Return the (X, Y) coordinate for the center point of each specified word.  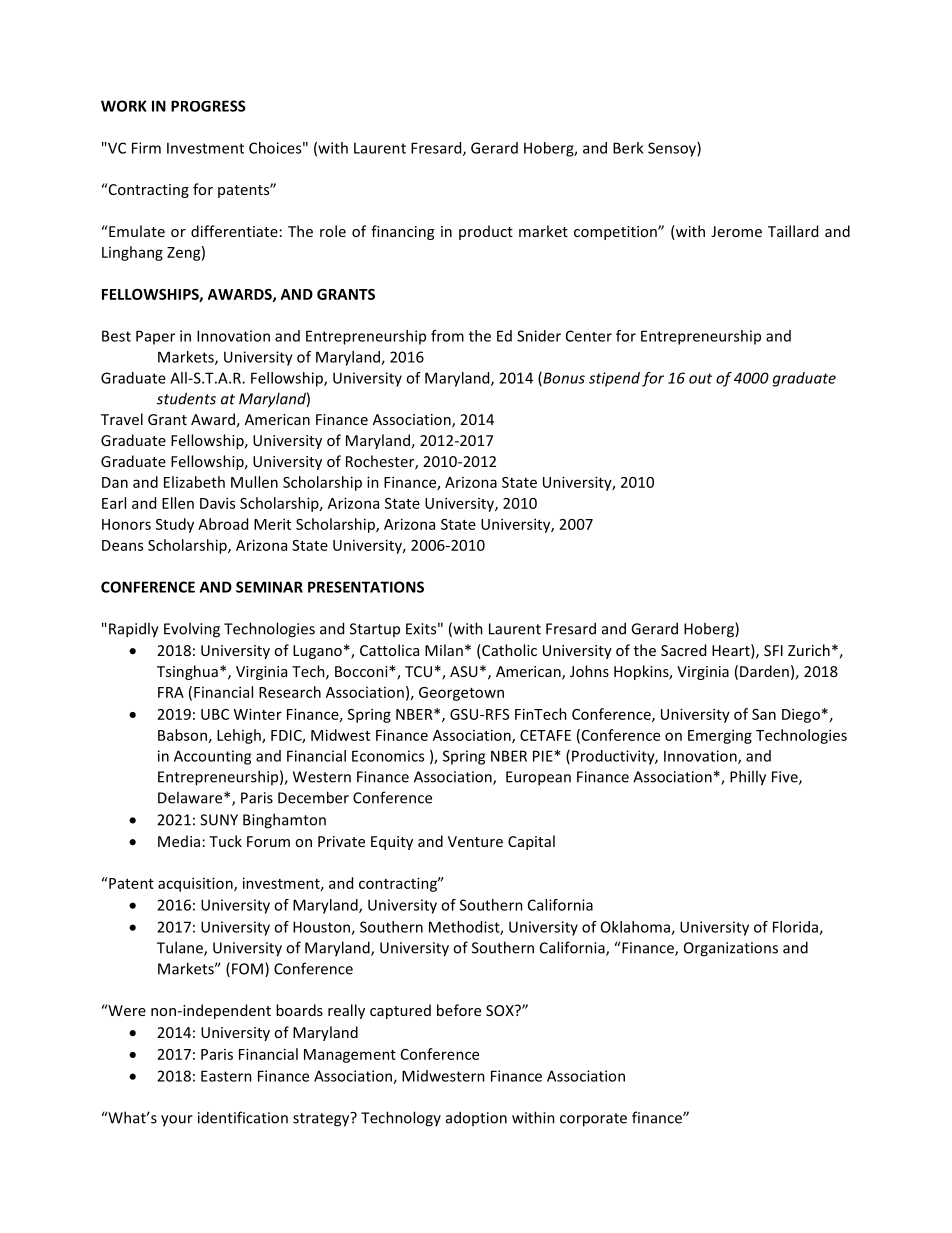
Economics (388, 756)
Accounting (212, 757)
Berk (628, 148)
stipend (614, 379)
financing (402, 232)
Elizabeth (194, 482)
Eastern (226, 1076)
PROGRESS (208, 106)
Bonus (563, 379)
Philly (748, 778)
